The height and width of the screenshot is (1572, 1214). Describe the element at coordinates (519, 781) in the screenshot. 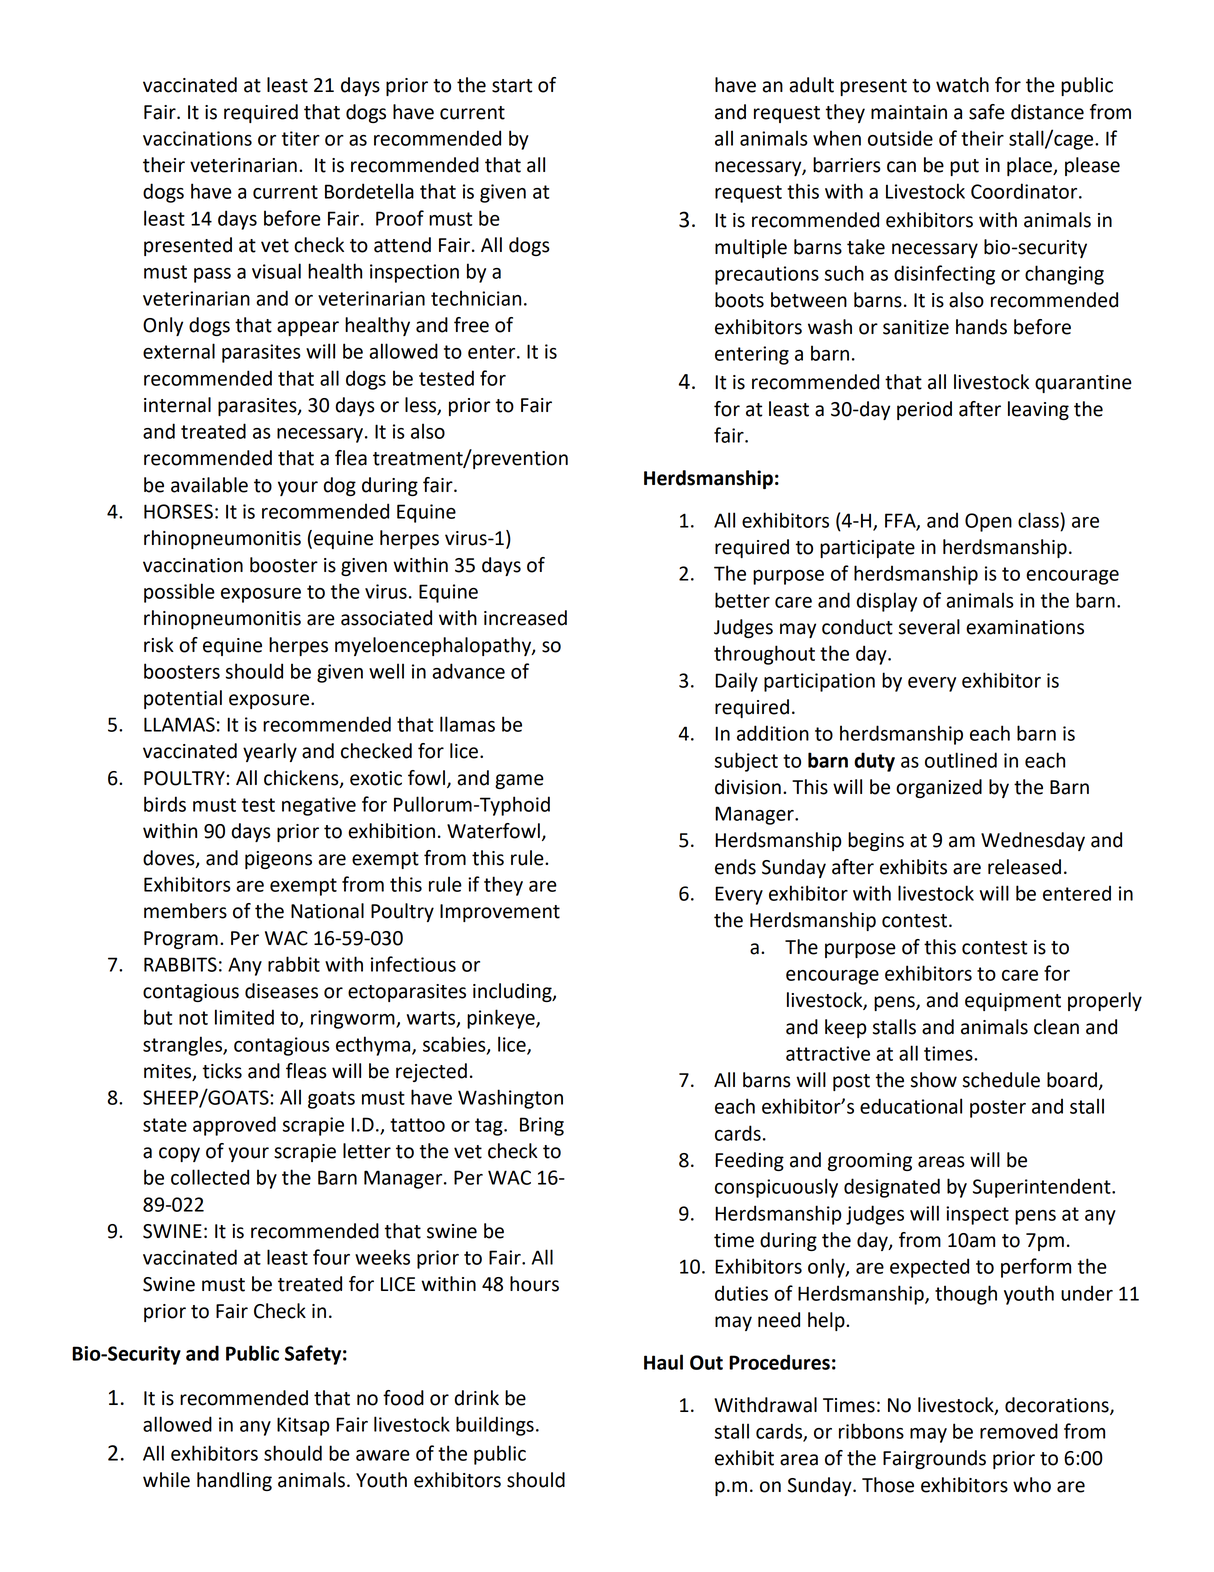

I see `game` at that location.
